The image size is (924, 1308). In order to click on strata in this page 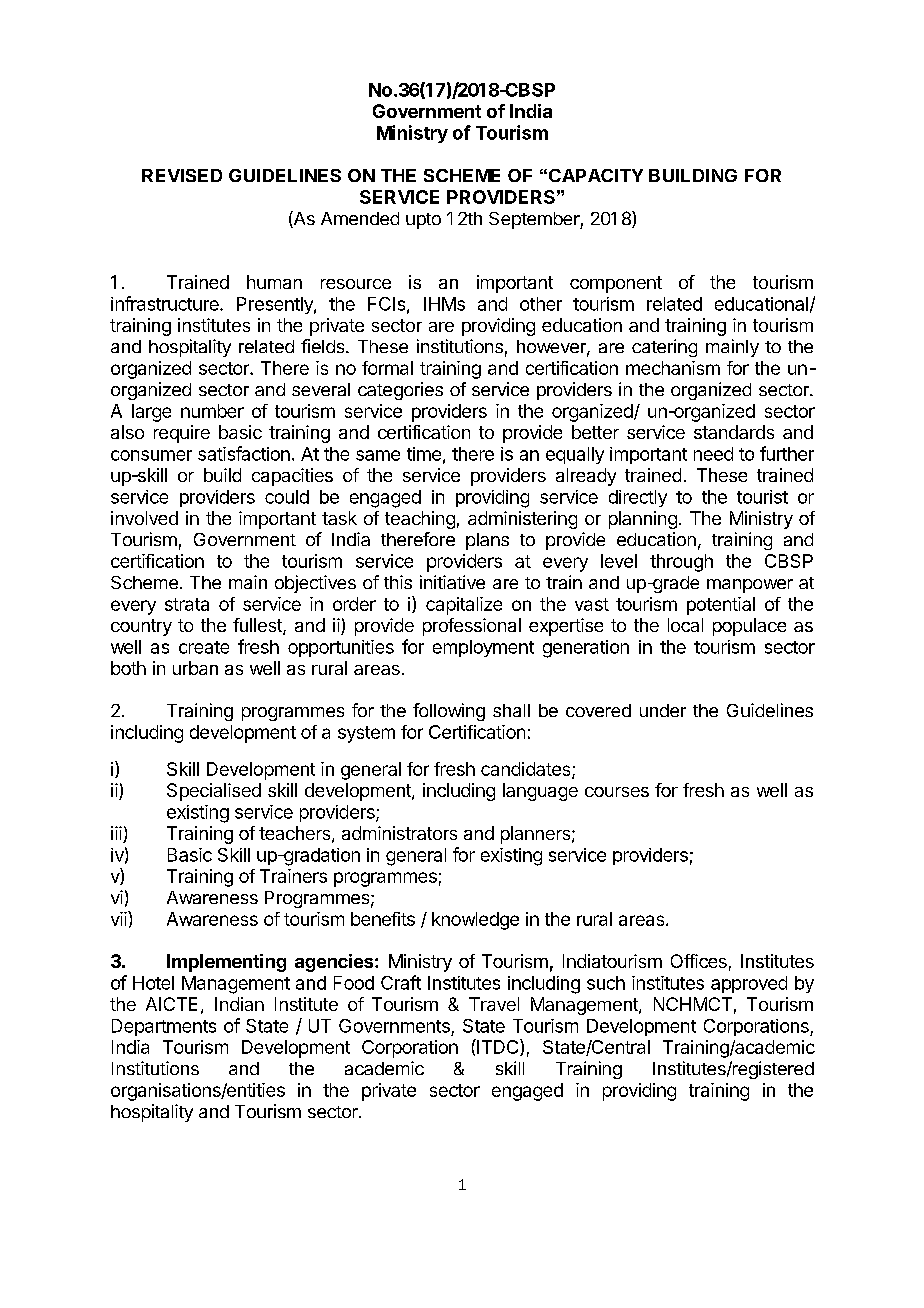, I will do `click(187, 604)`.
